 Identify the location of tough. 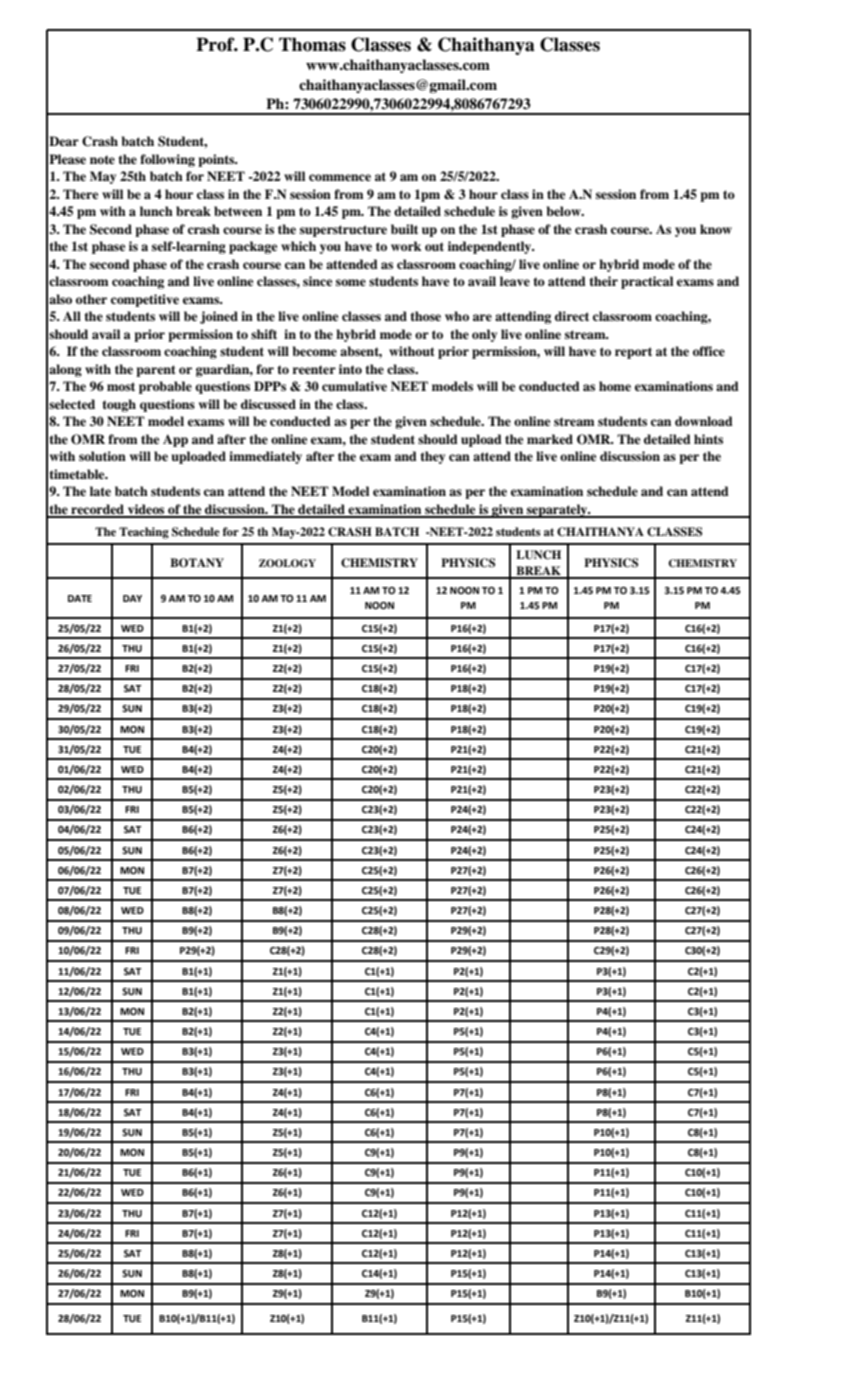
(119, 405).
